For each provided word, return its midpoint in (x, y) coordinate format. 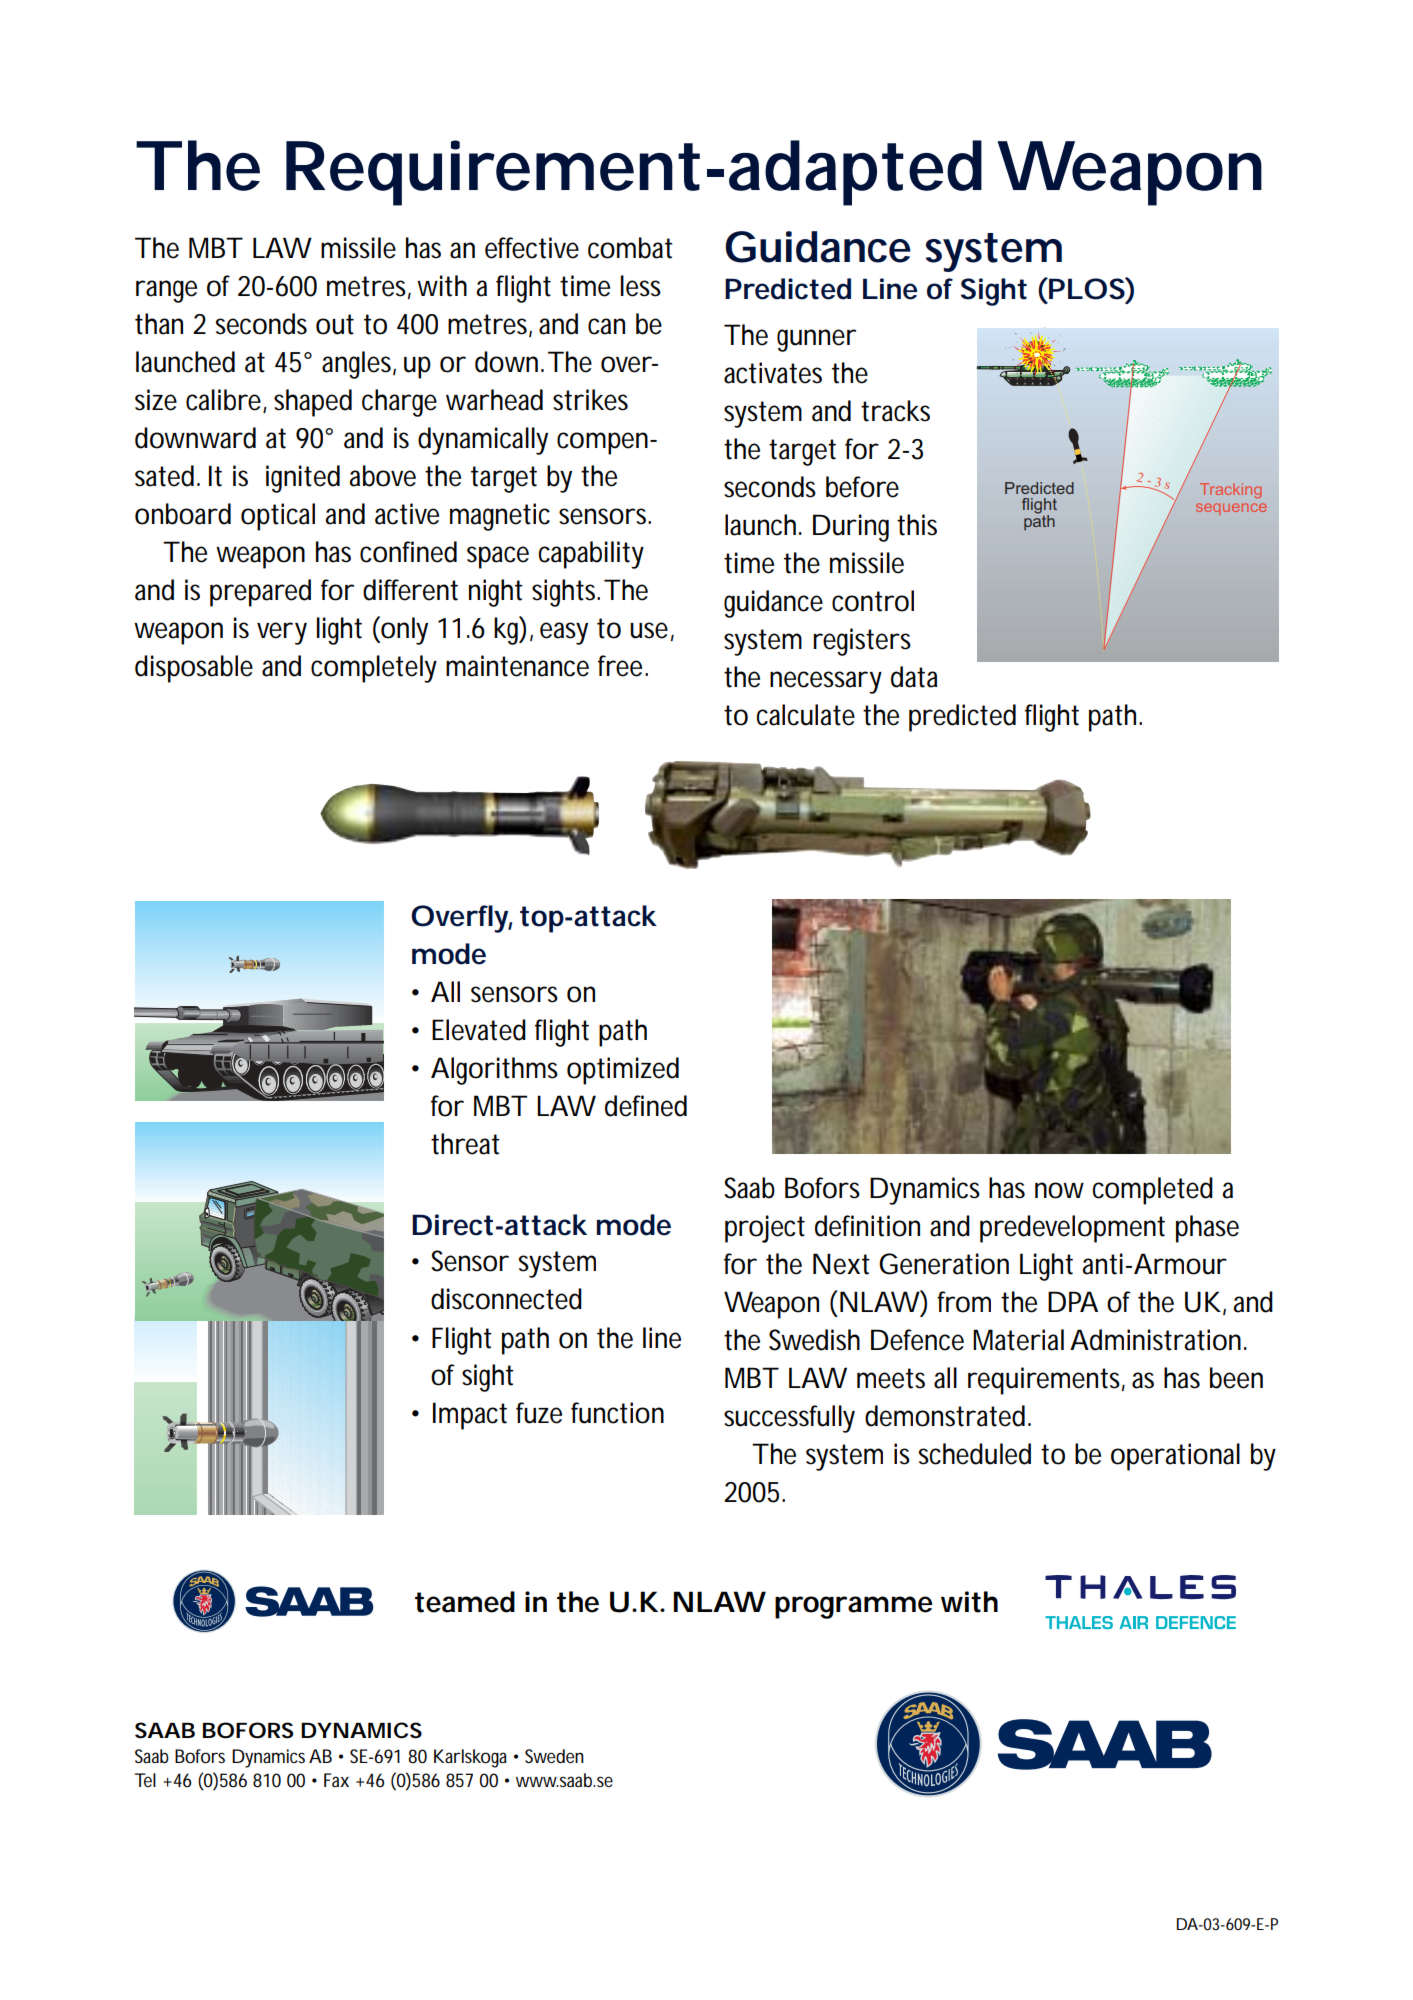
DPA (1073, 1301)
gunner (816, 340)
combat (630, 248)
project (765, 1229)
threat (465, 1144)
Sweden (554, 1756)
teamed (465, 1602)
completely (374, 669)
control (873, 601)
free (623, 666)
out (335, 324)
